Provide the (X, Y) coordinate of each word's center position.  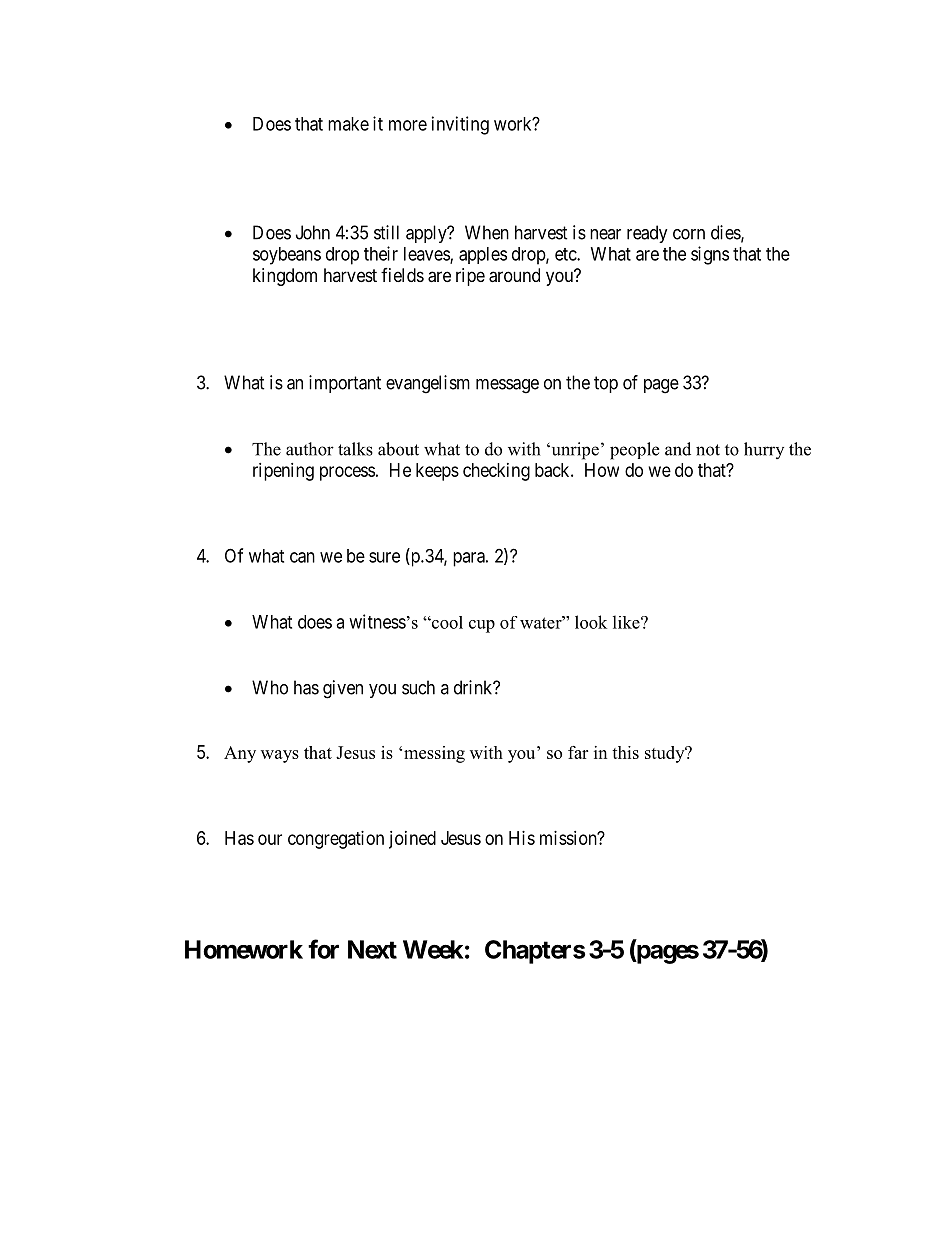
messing (434, 754)
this (625, 752)
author (310, 449)
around (514, 275)
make (348, 124)
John (313, 232)
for (323, 949)
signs (710, 255)
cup (482, 626)
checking (496, 472)
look (591, 622)
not (708, 450)
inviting (460, 125)
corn (689, 234)
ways (280, 756)
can (302, 557)
